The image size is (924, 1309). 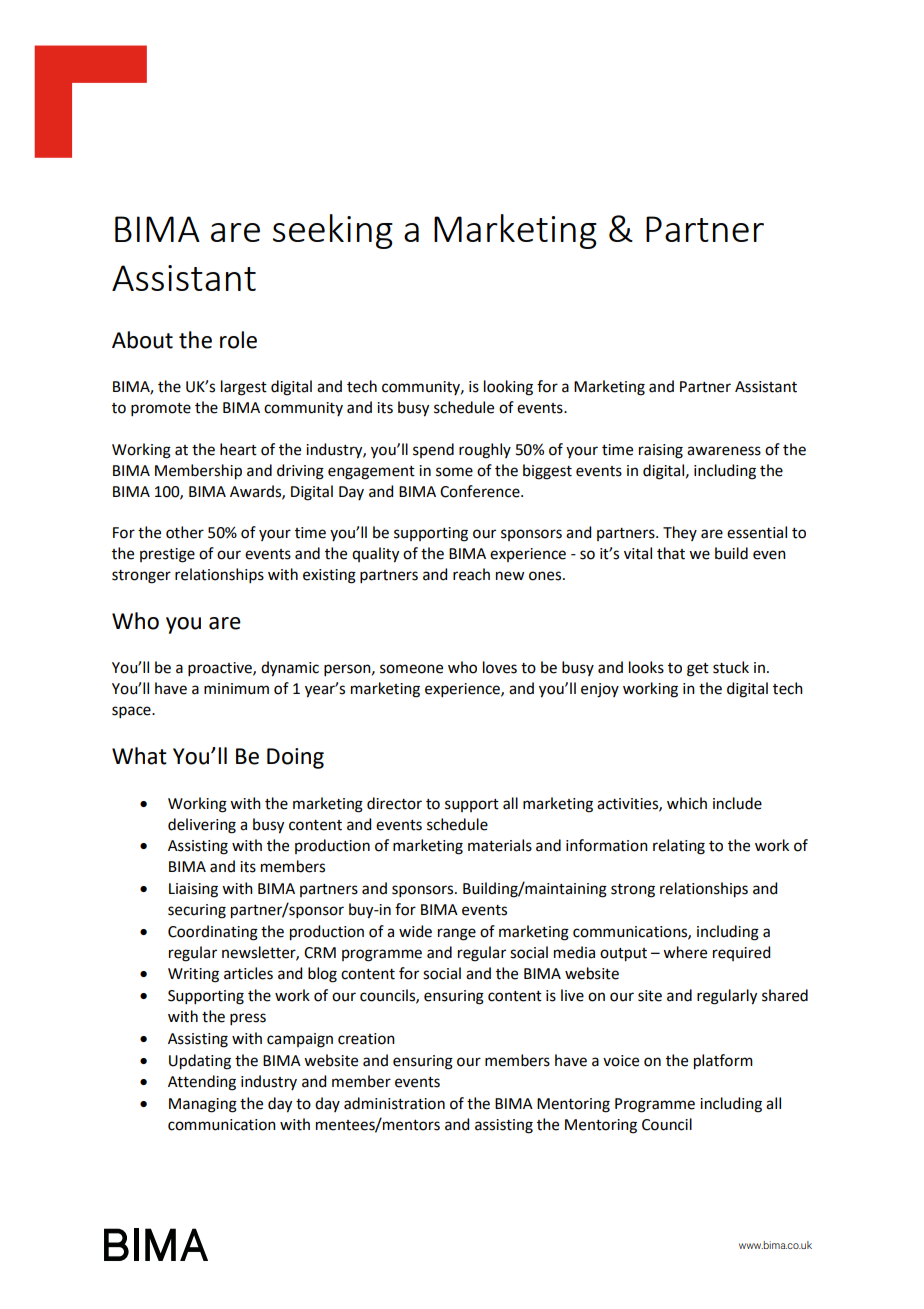 What do you see at coordinates (185, 532) in the screenshot?
I see `other` at bounding box center [185, 532].
